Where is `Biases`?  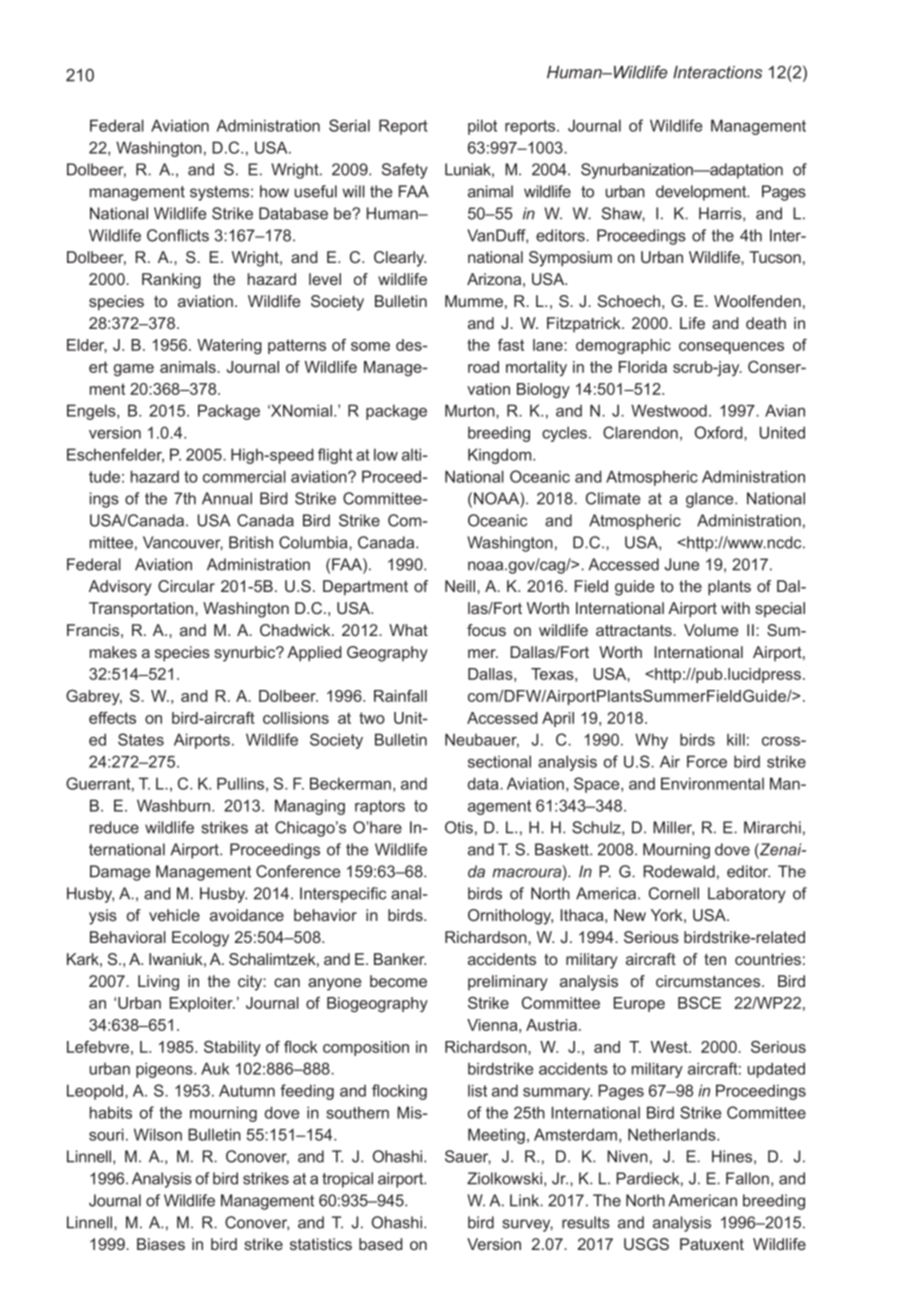 Biases is located at coordinates (161, 1244).
